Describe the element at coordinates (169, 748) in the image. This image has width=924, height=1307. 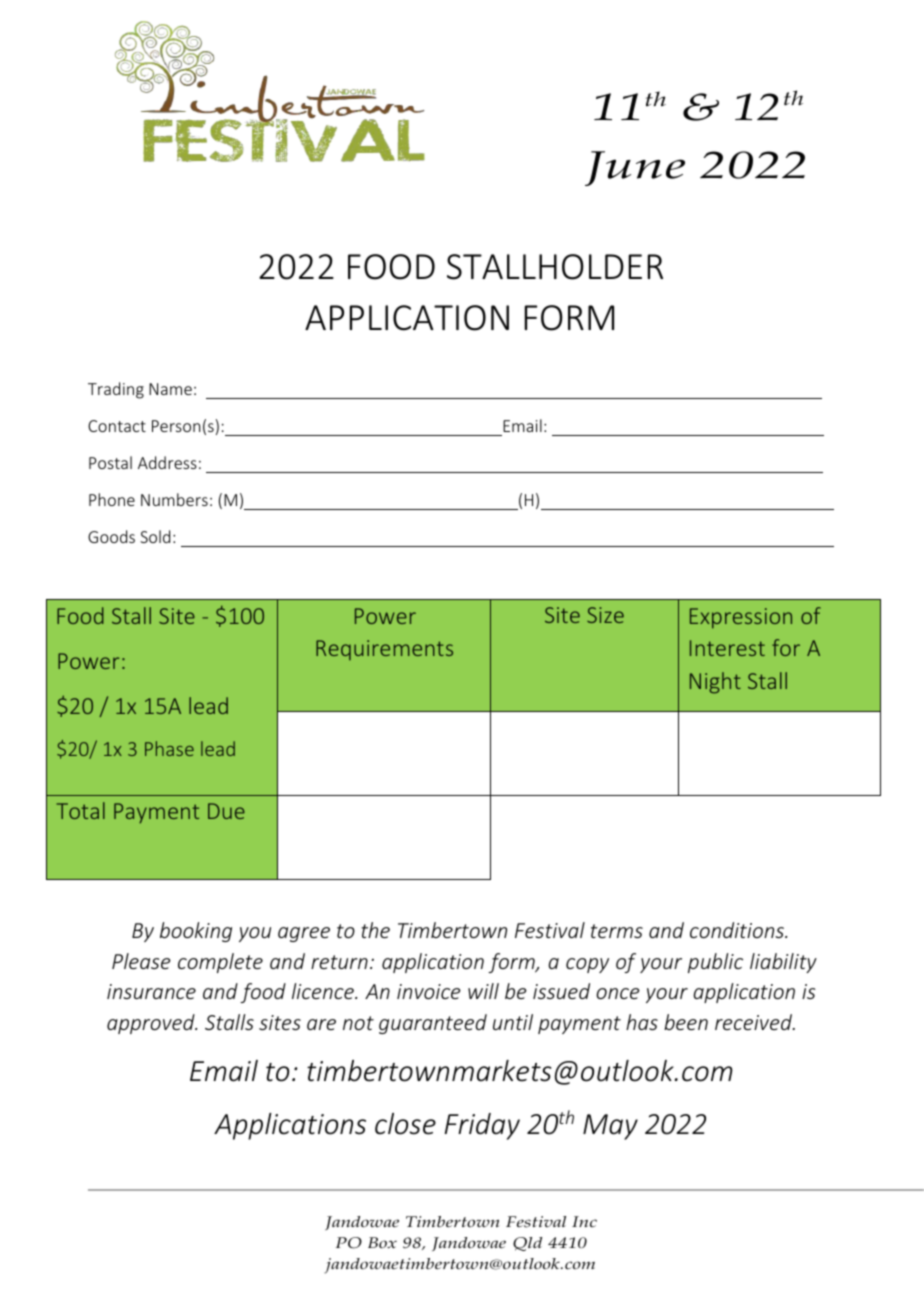
I see `Phase` at that location.
